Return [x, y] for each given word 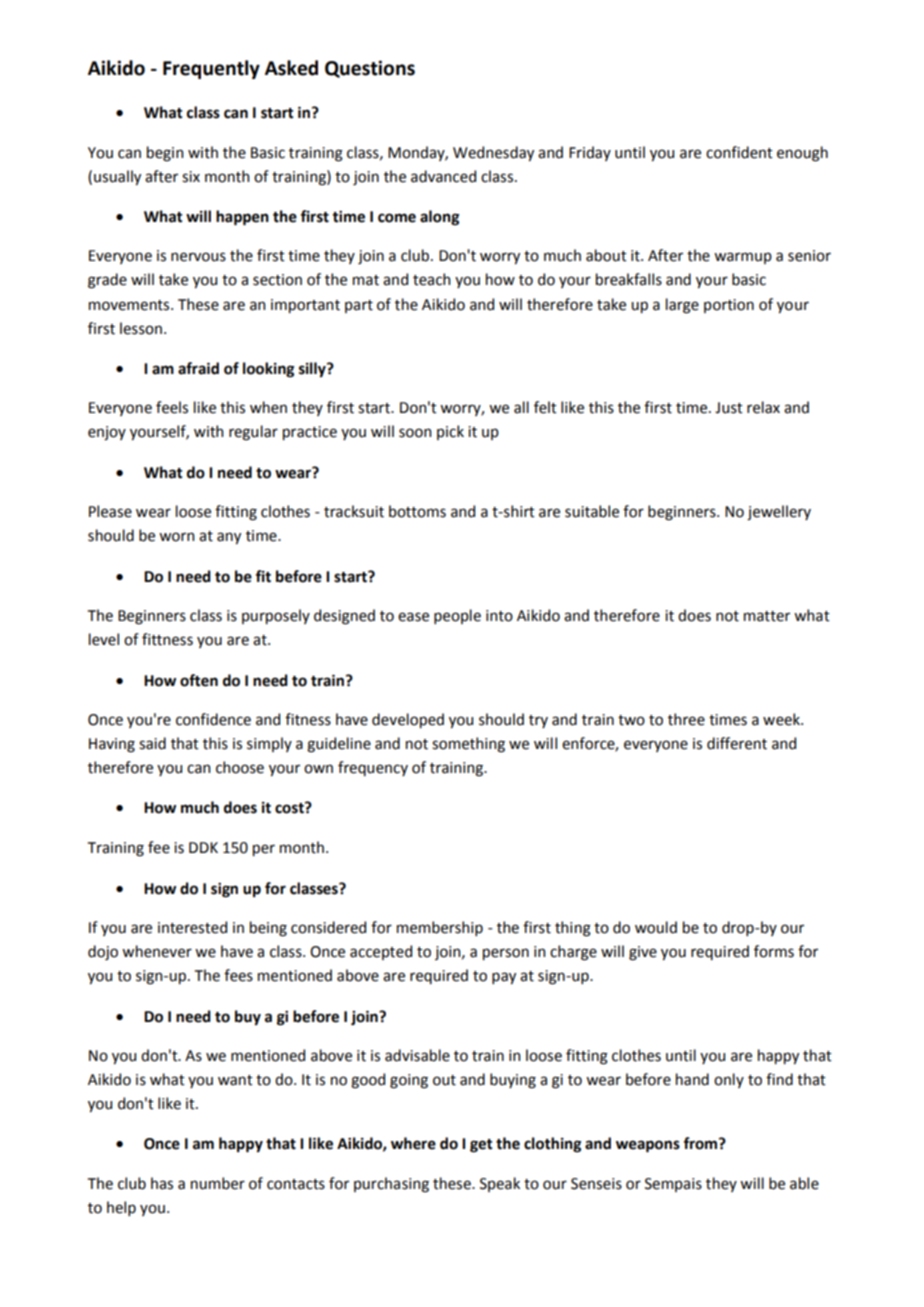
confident [739, 152]
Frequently [211, 69]
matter [767, 616]
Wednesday [493, 153]
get [481, 1146]
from [701, 1143]
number [218, 1183]
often [199, 680]
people [457, 616]
